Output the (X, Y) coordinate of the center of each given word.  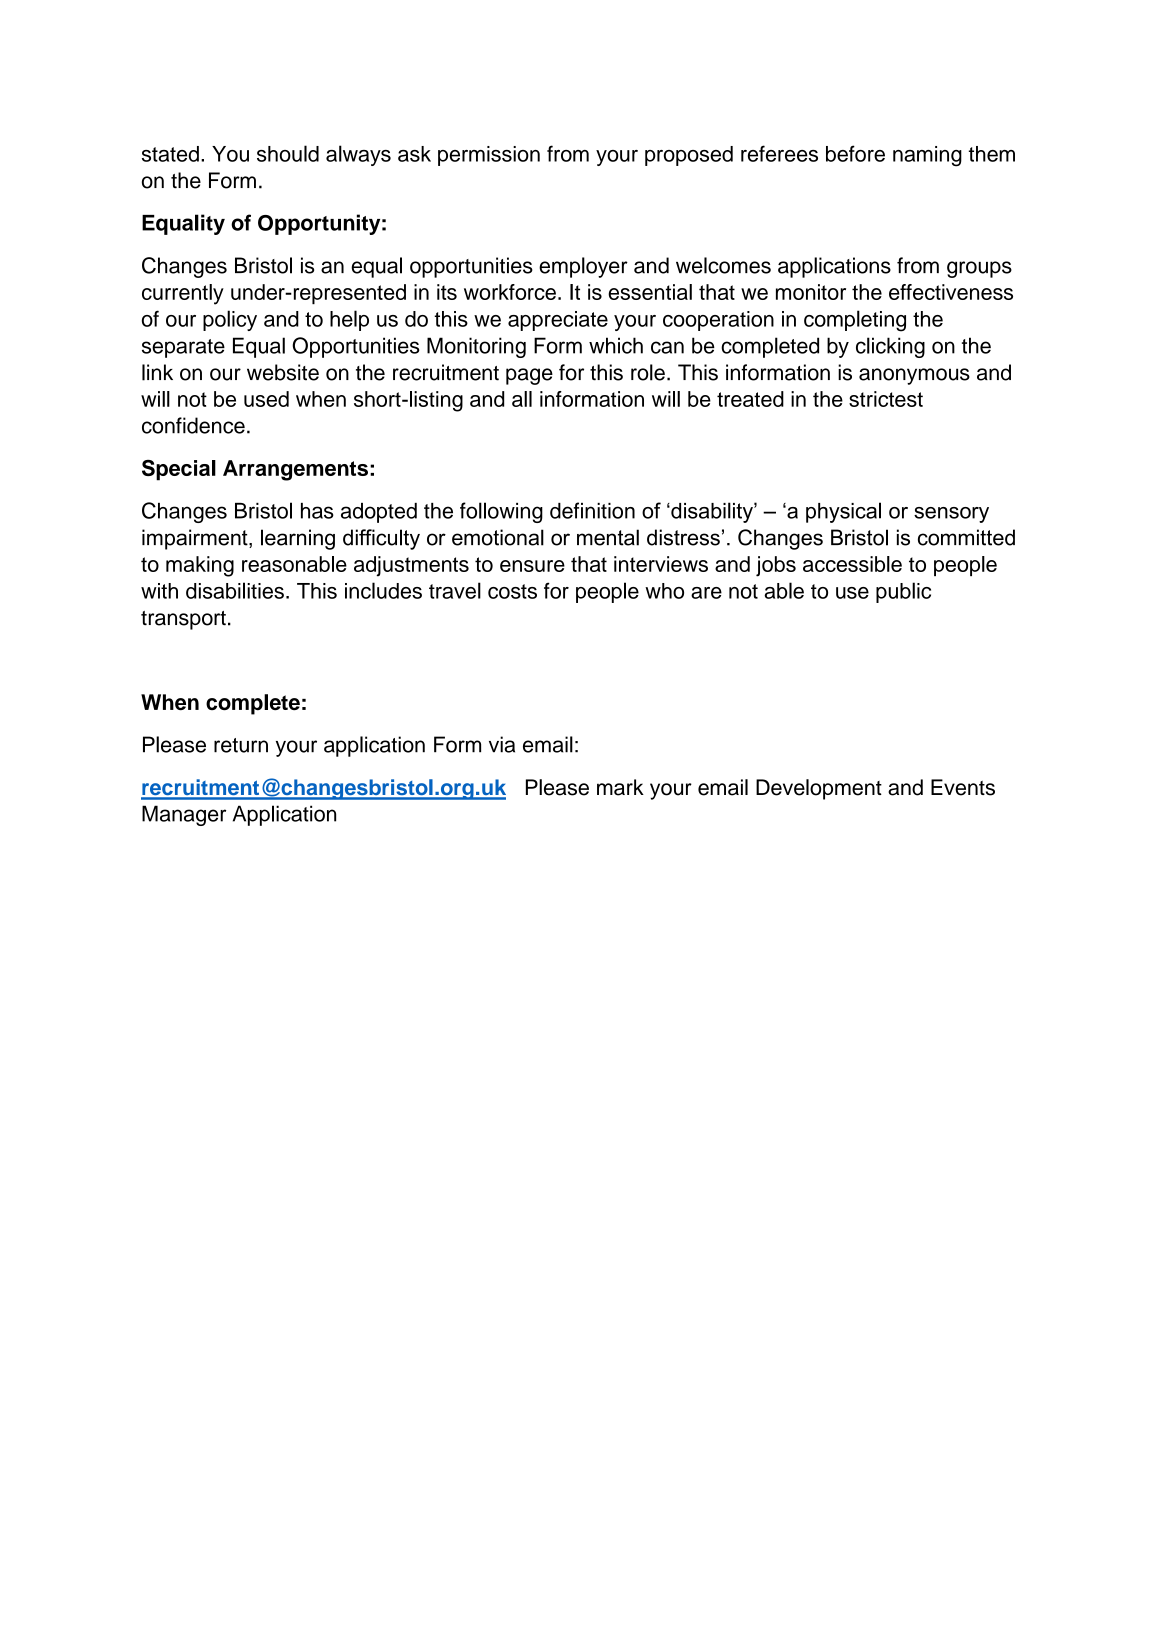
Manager (184, 815)
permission (489, 156)
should (288, 153)
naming (927, 156)
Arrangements (295, 470)
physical (843, 512)
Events (963, 787)
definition (592, 510)
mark (620, 787)
